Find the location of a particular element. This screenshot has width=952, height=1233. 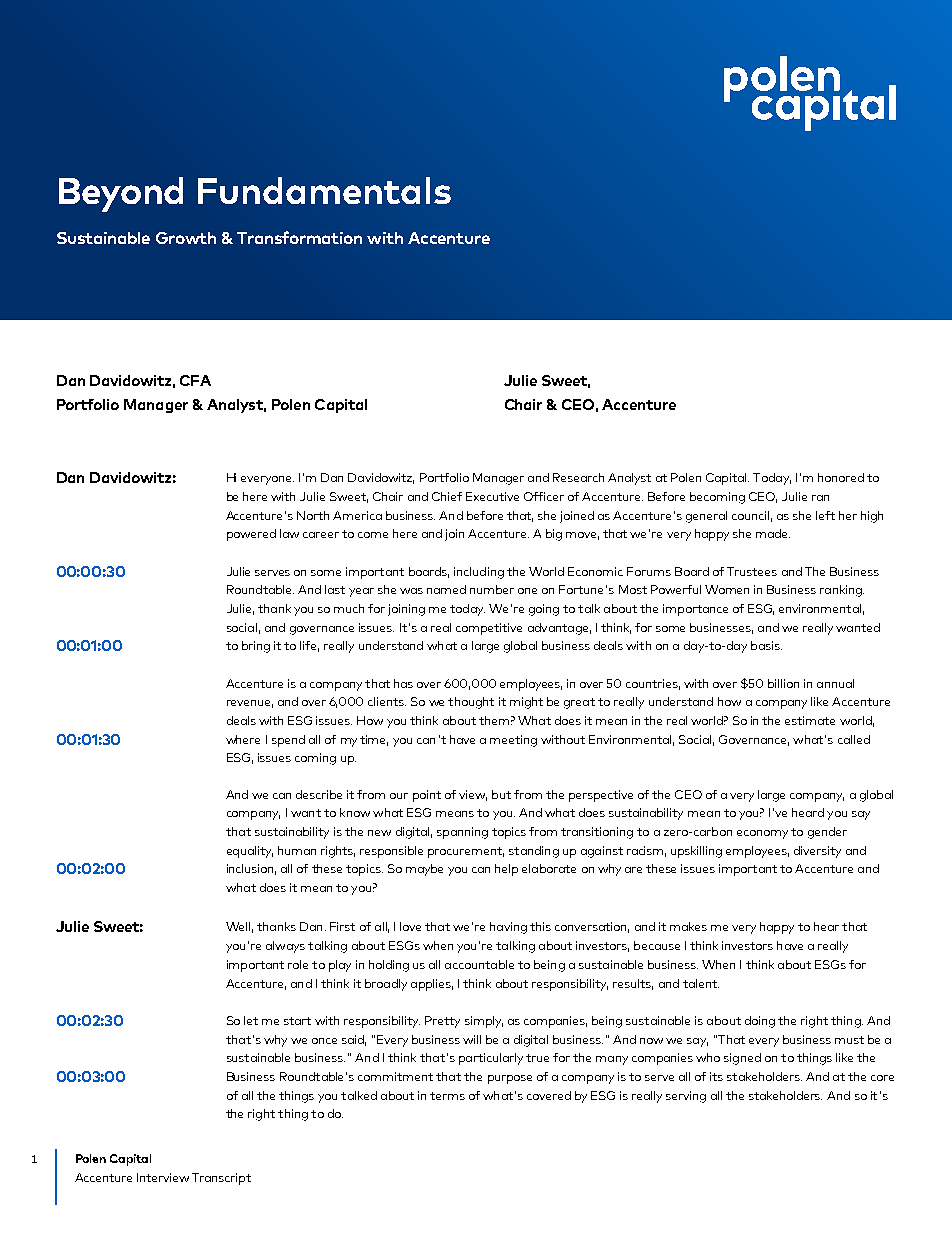

Transcript is located at coordinates (221, 1179).
